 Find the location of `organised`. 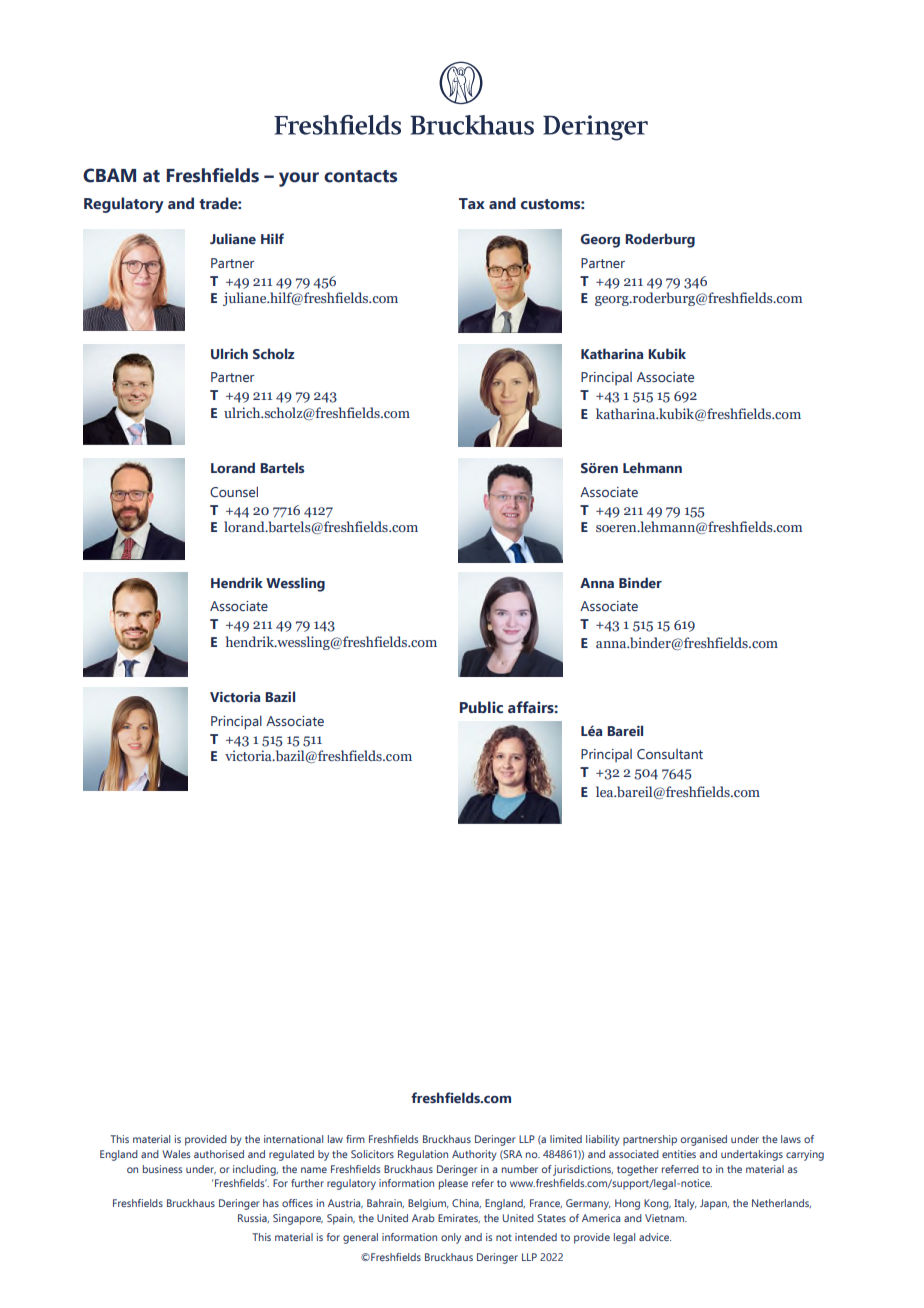

organised is located at coordinates (704, 1140).
